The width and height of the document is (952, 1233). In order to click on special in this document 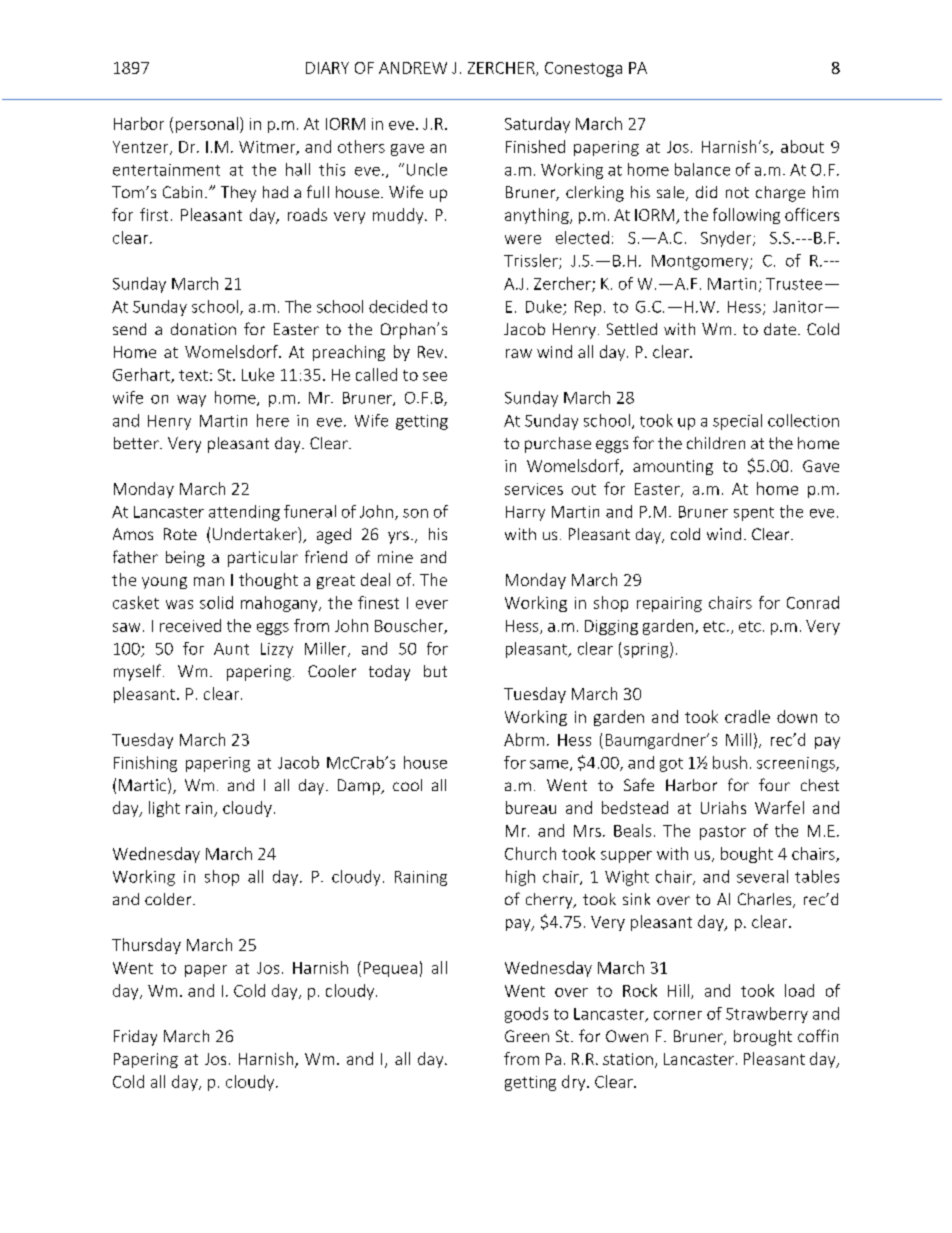, I will do `click(737, 422)`.
